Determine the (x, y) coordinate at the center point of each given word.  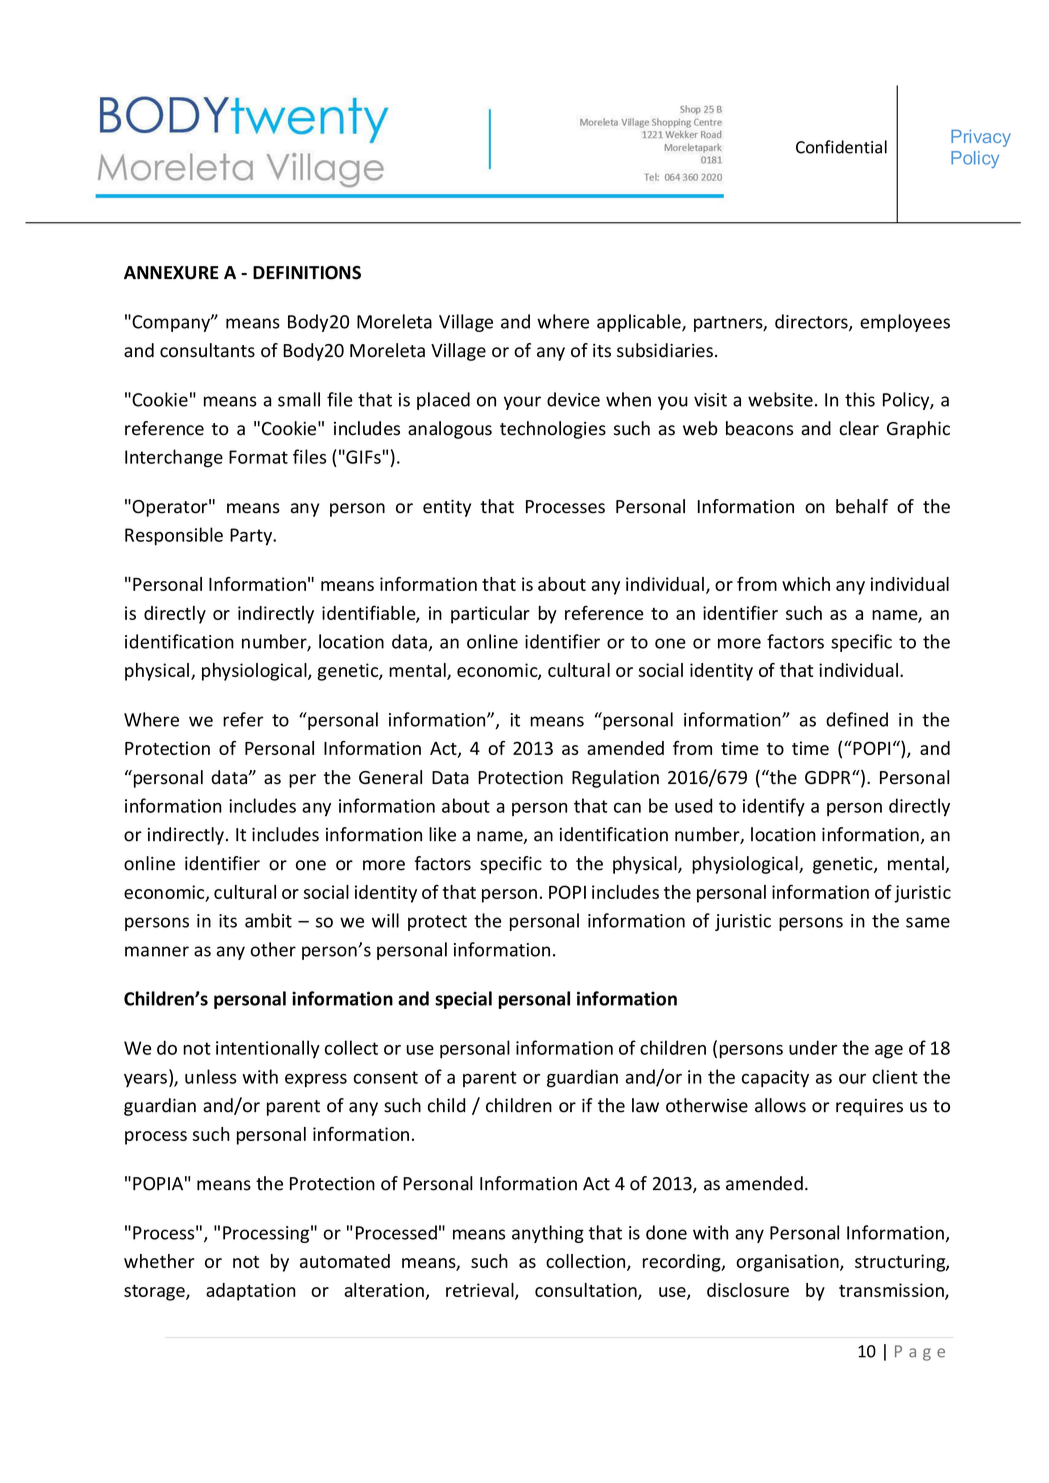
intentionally (268, 1049)
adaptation (251, 1292)
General (390, 777)
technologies (553, 430)
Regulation (615, 779)
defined (857, 719)
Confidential (841, 147)
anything (548, 1234)
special (463, 1000)
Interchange (174, 458)
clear (859, 428)
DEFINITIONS (307, 273)
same (928, 922)
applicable (640, 323)
